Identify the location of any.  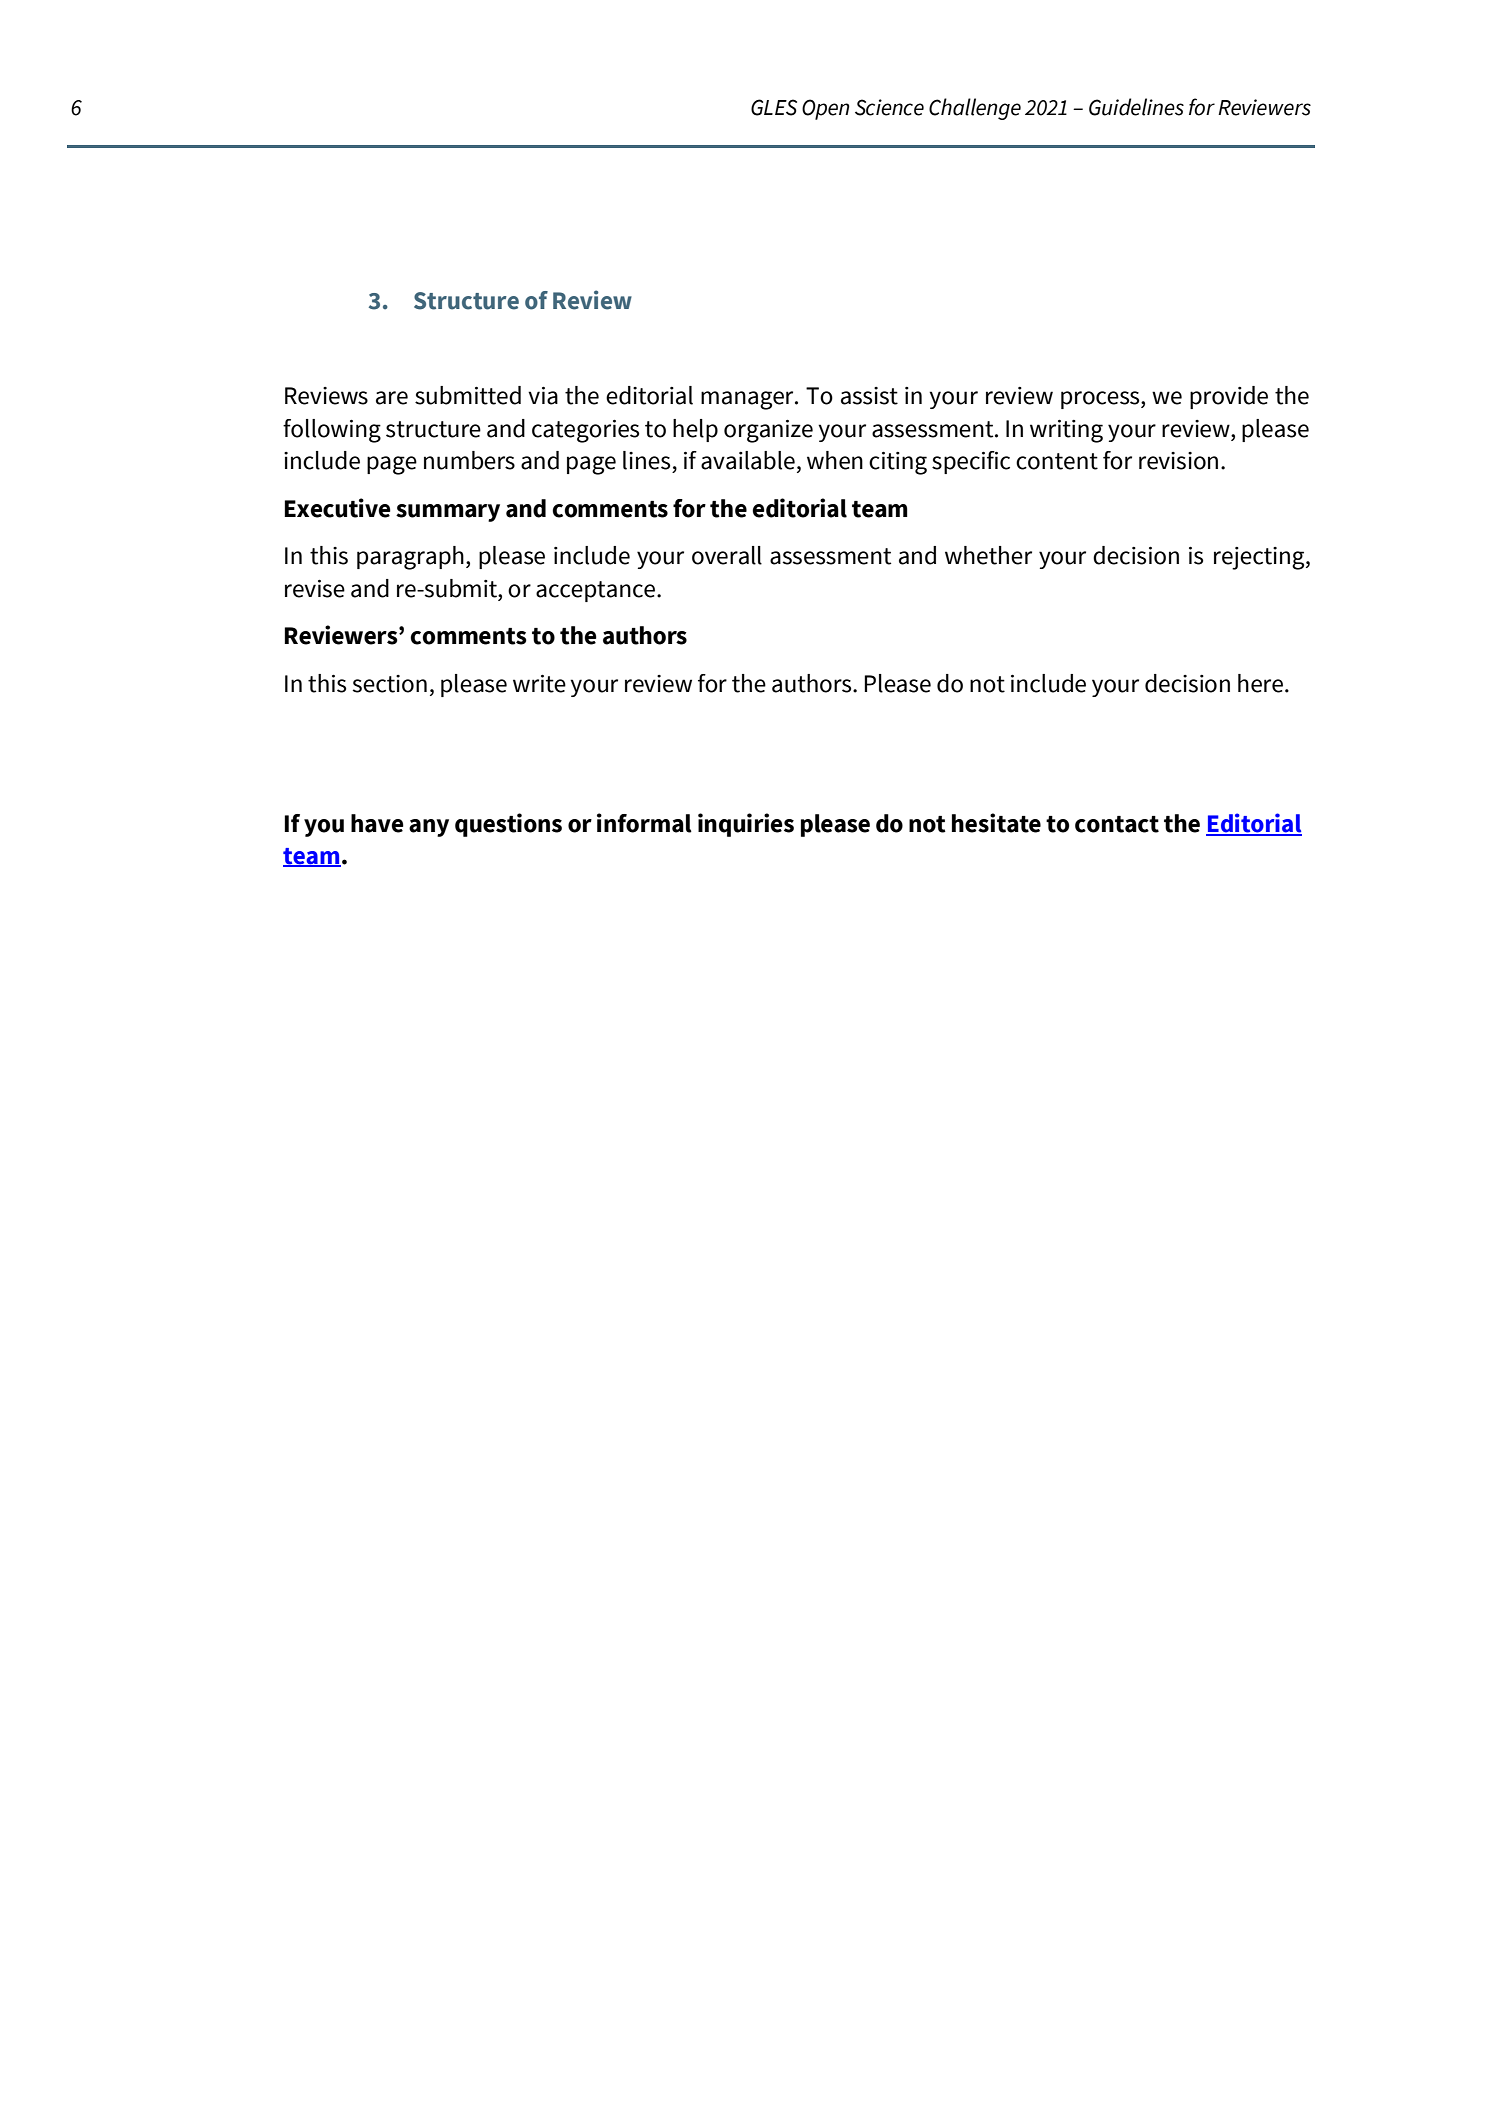
(429, 828).
